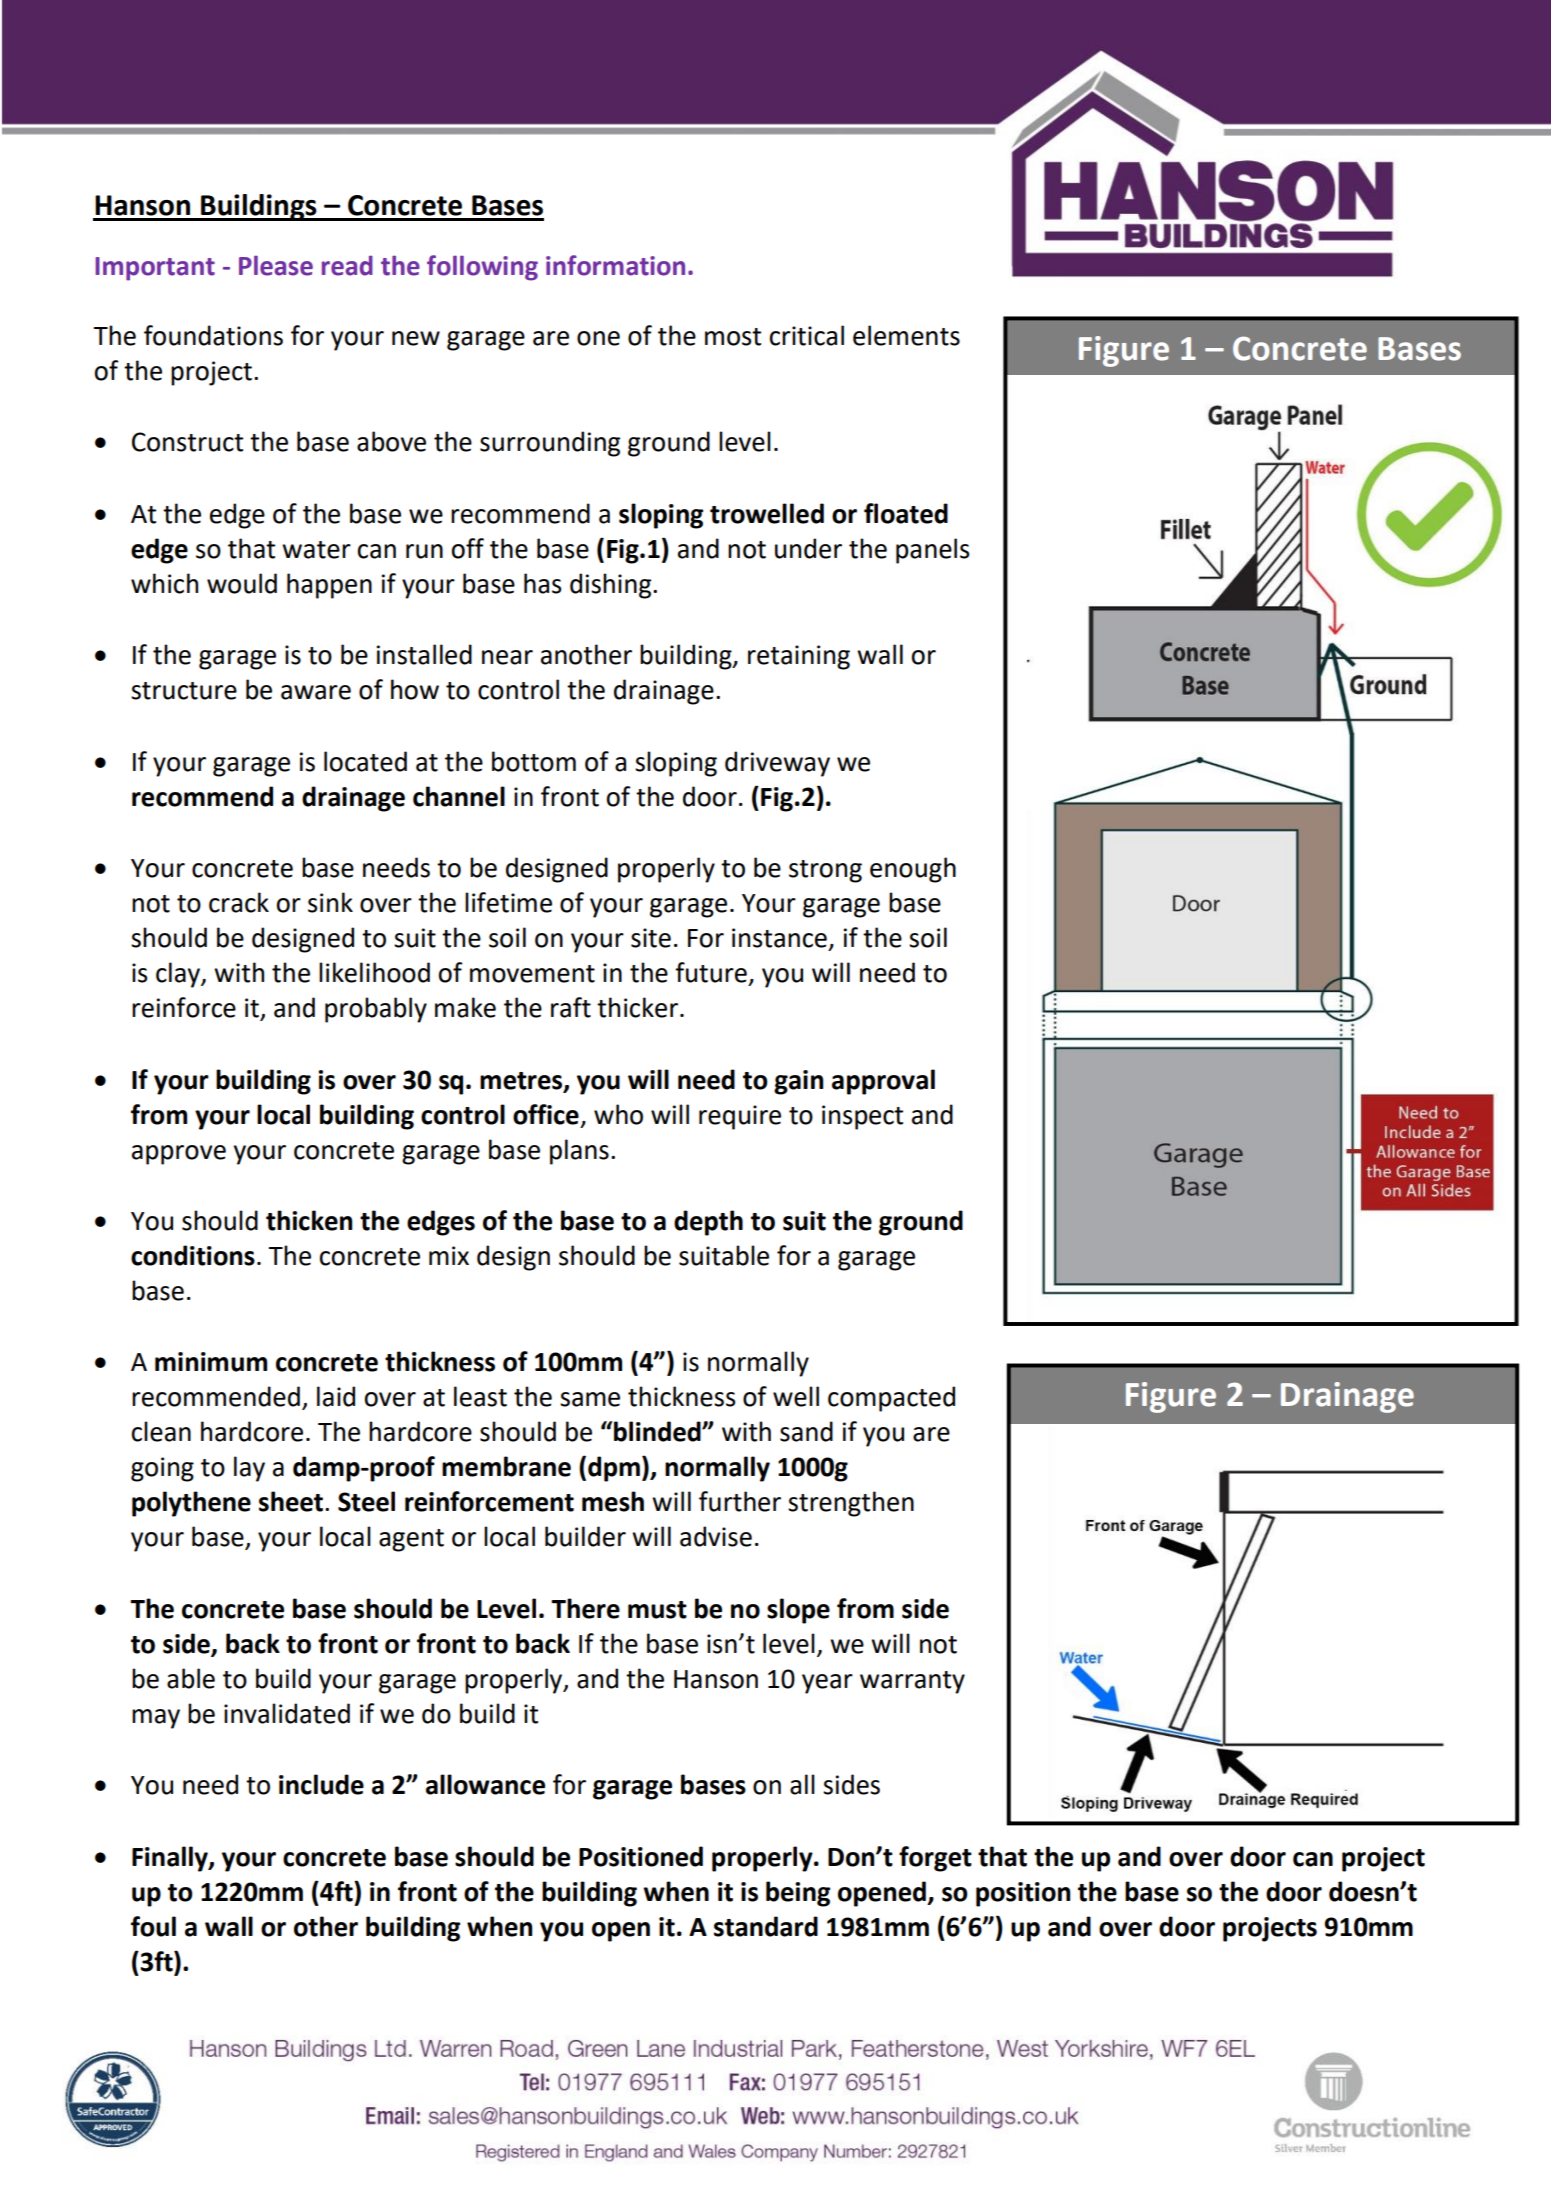 The image size is (1551, 2193). I want to click on following, so click(482, 268).
